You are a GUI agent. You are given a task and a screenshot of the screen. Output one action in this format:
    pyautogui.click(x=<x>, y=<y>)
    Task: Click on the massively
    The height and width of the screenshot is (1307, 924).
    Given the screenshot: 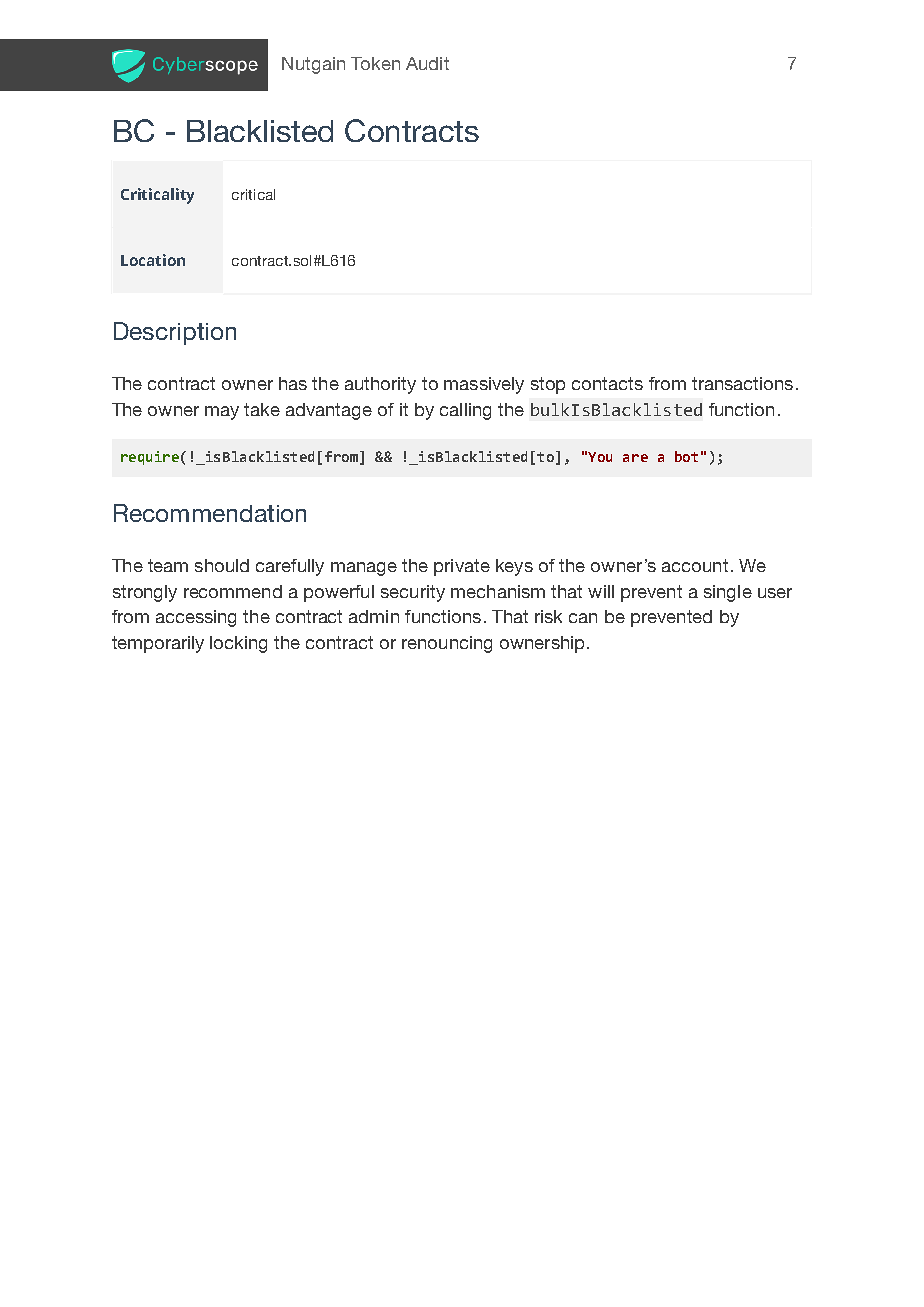 What is the action you would take?
    pyautogui.click(x=484, y=385)
